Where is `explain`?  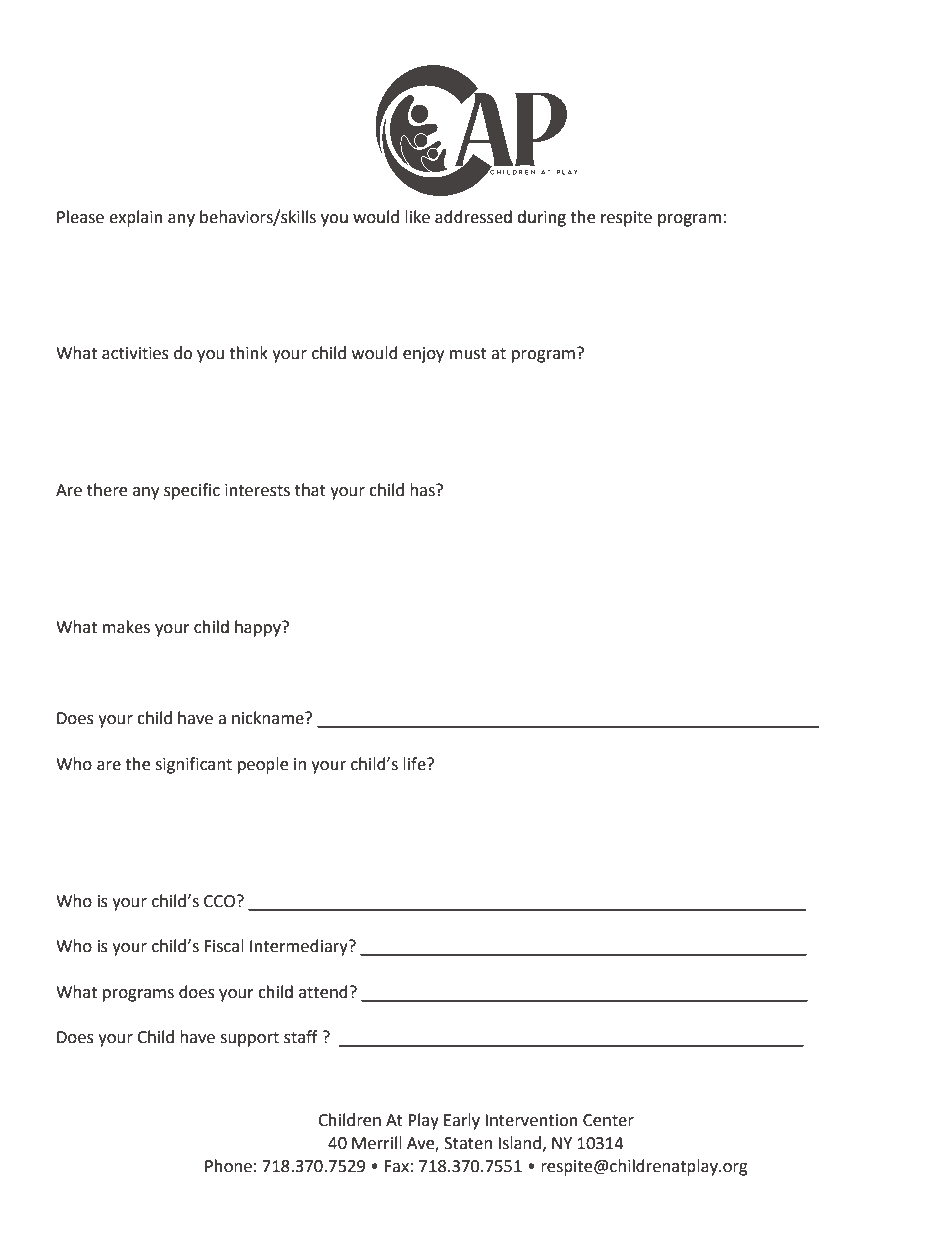
explain is located at coordinates (136, 218).
